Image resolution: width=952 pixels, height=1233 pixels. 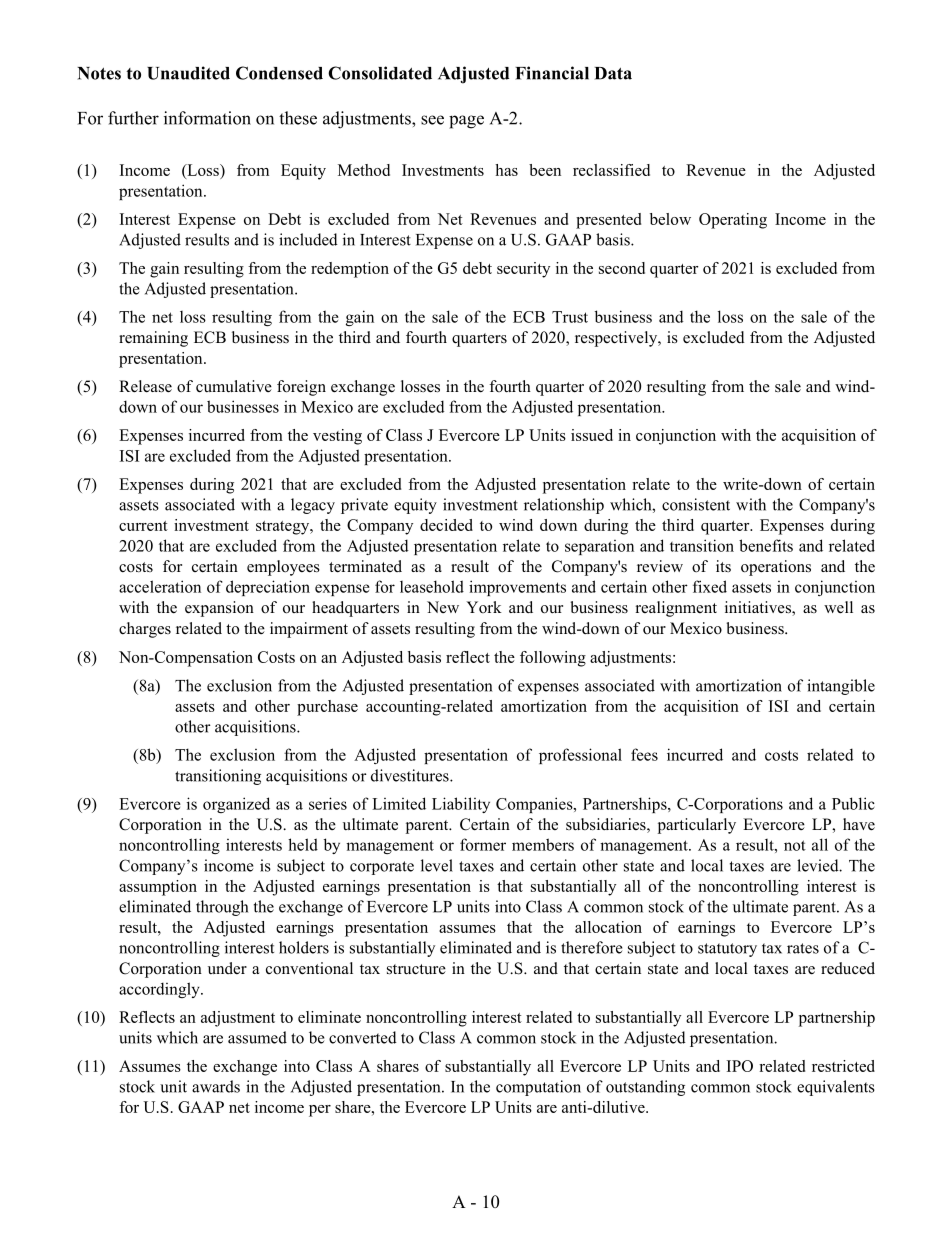 What do you see at coordinates (466, 122) in the image?
I see `page` at bounding box center [466, 122].
